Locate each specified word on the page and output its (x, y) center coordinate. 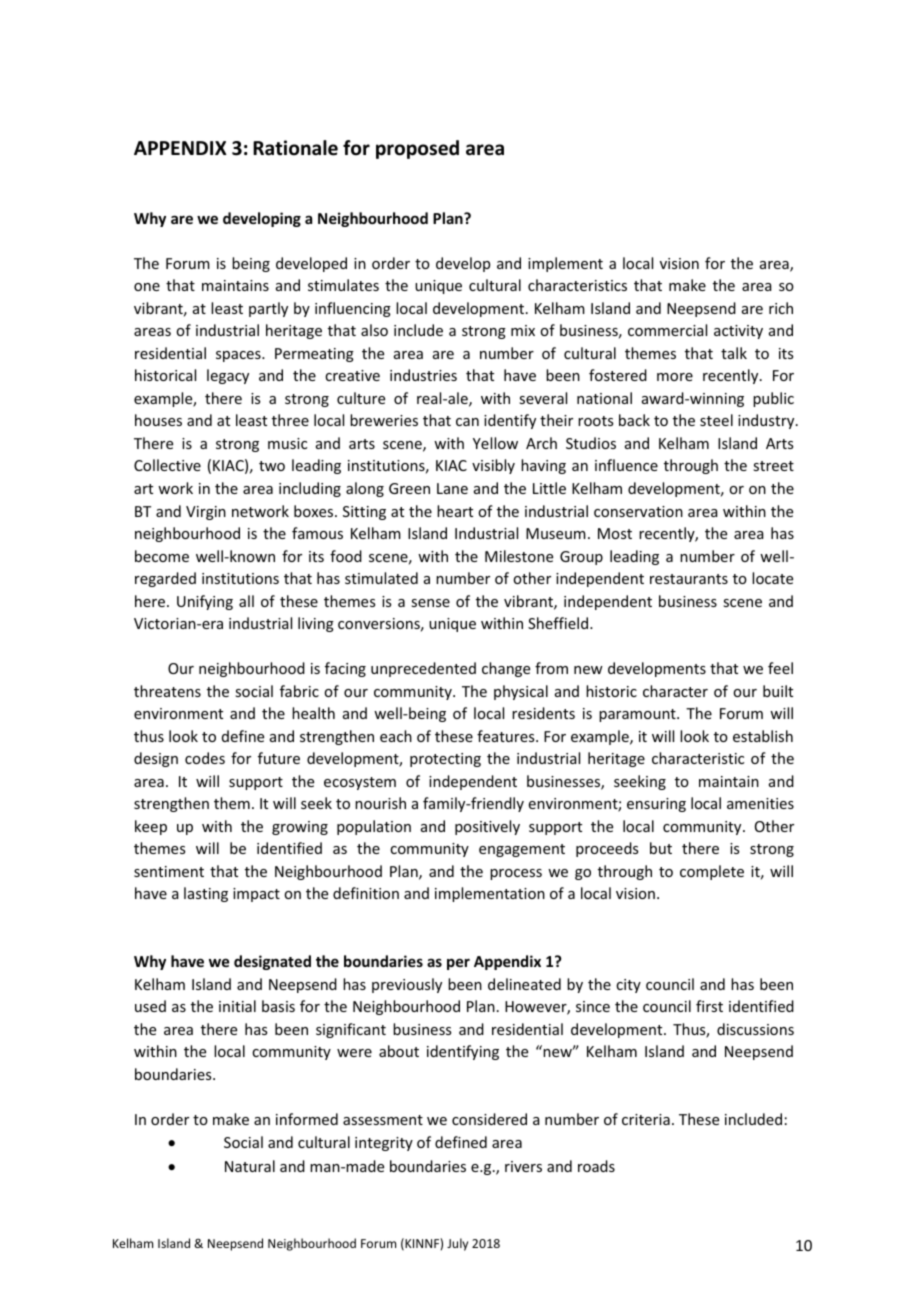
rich (781, 308)
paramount (638, 715)
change (506, 669)
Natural (250, 1166)
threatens (167, 691)
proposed (417, 149)
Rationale (295, 148)
